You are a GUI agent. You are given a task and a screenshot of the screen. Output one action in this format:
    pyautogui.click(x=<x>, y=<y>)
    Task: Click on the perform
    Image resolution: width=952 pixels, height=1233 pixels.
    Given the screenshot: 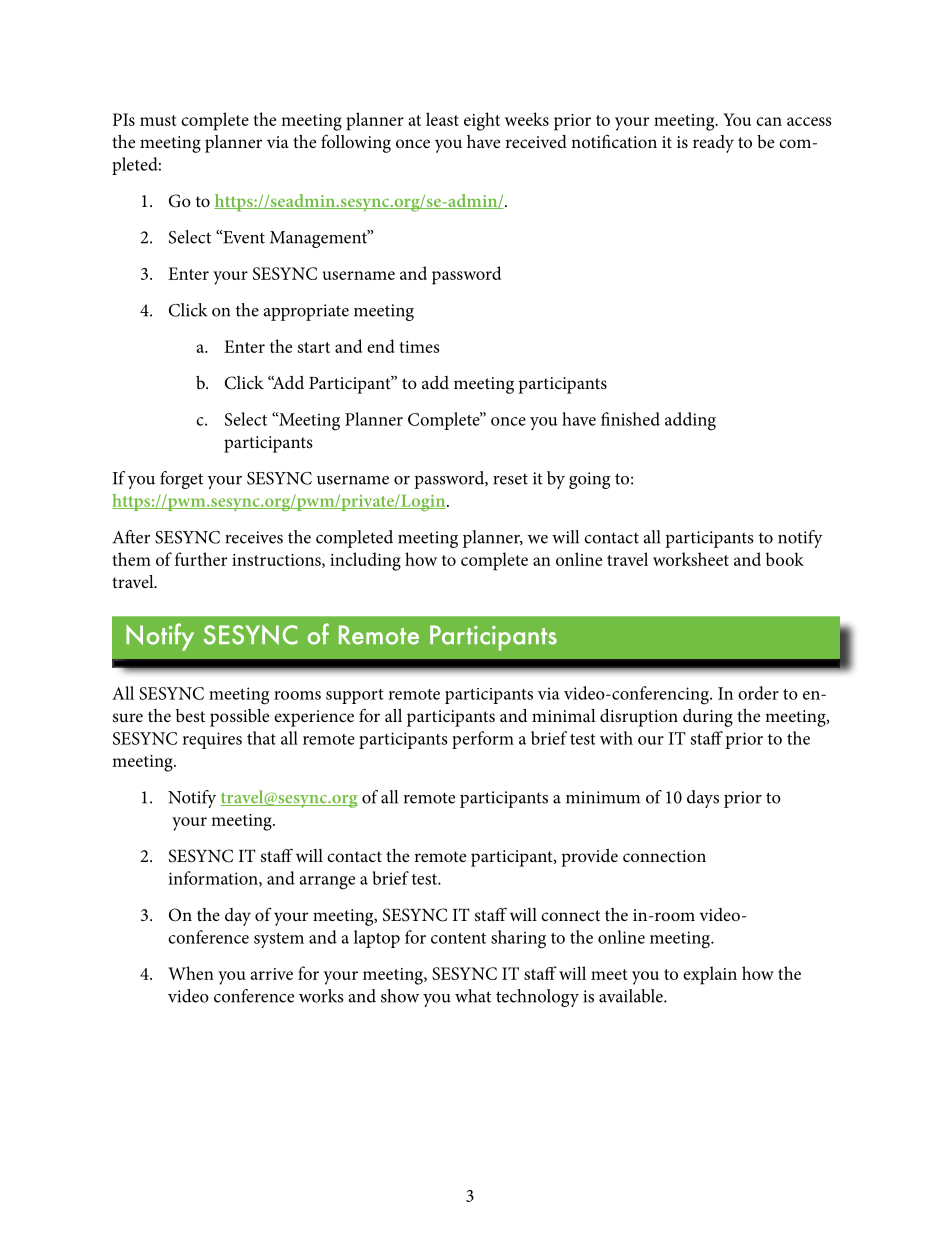 What is the action you would take?
    pyautogui.click(x=483, y=740)
